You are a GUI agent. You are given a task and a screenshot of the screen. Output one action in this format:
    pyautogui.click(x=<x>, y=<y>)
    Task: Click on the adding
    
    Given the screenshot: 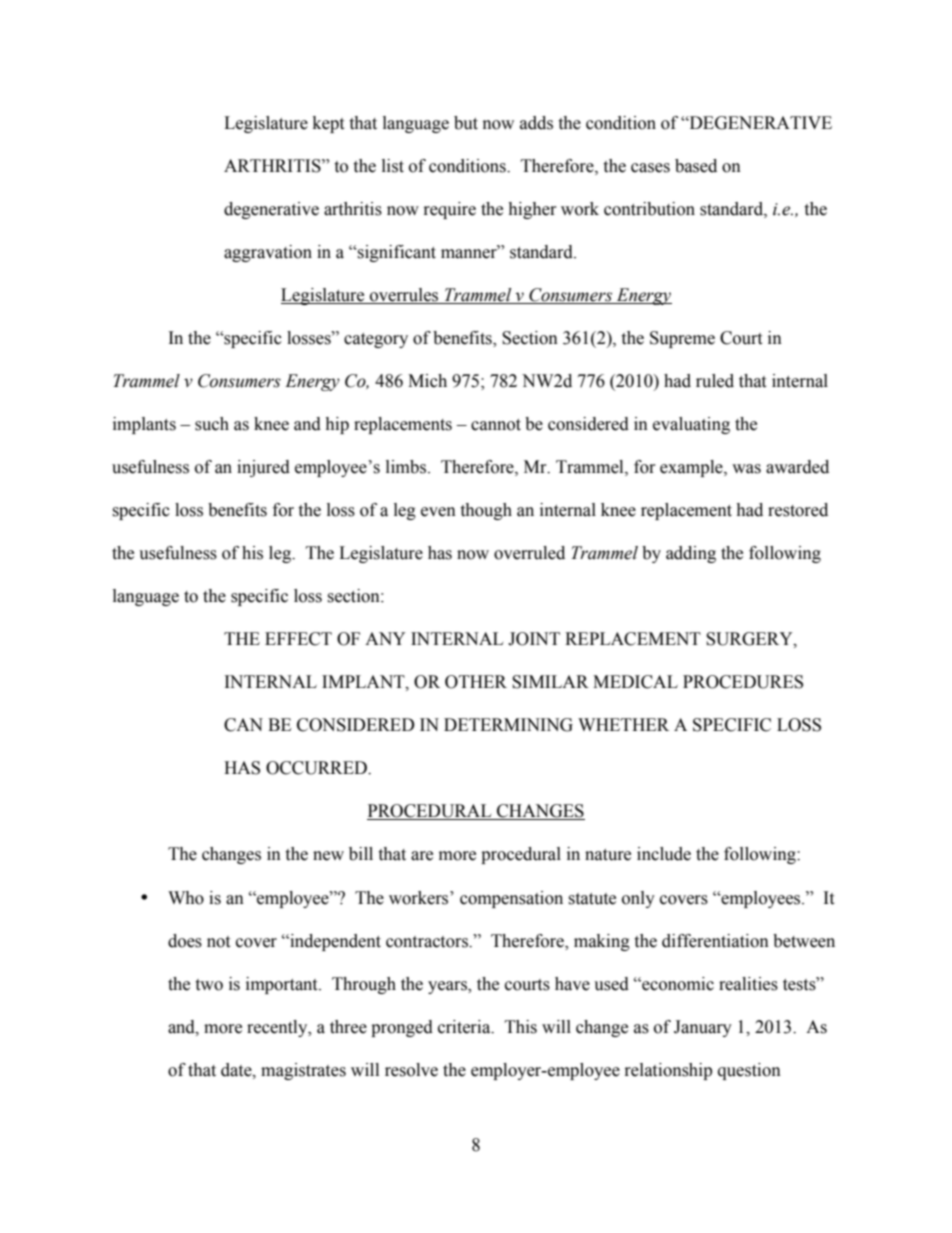 What is the action you would take?
    pyautogui.click(x=691, y=554)
